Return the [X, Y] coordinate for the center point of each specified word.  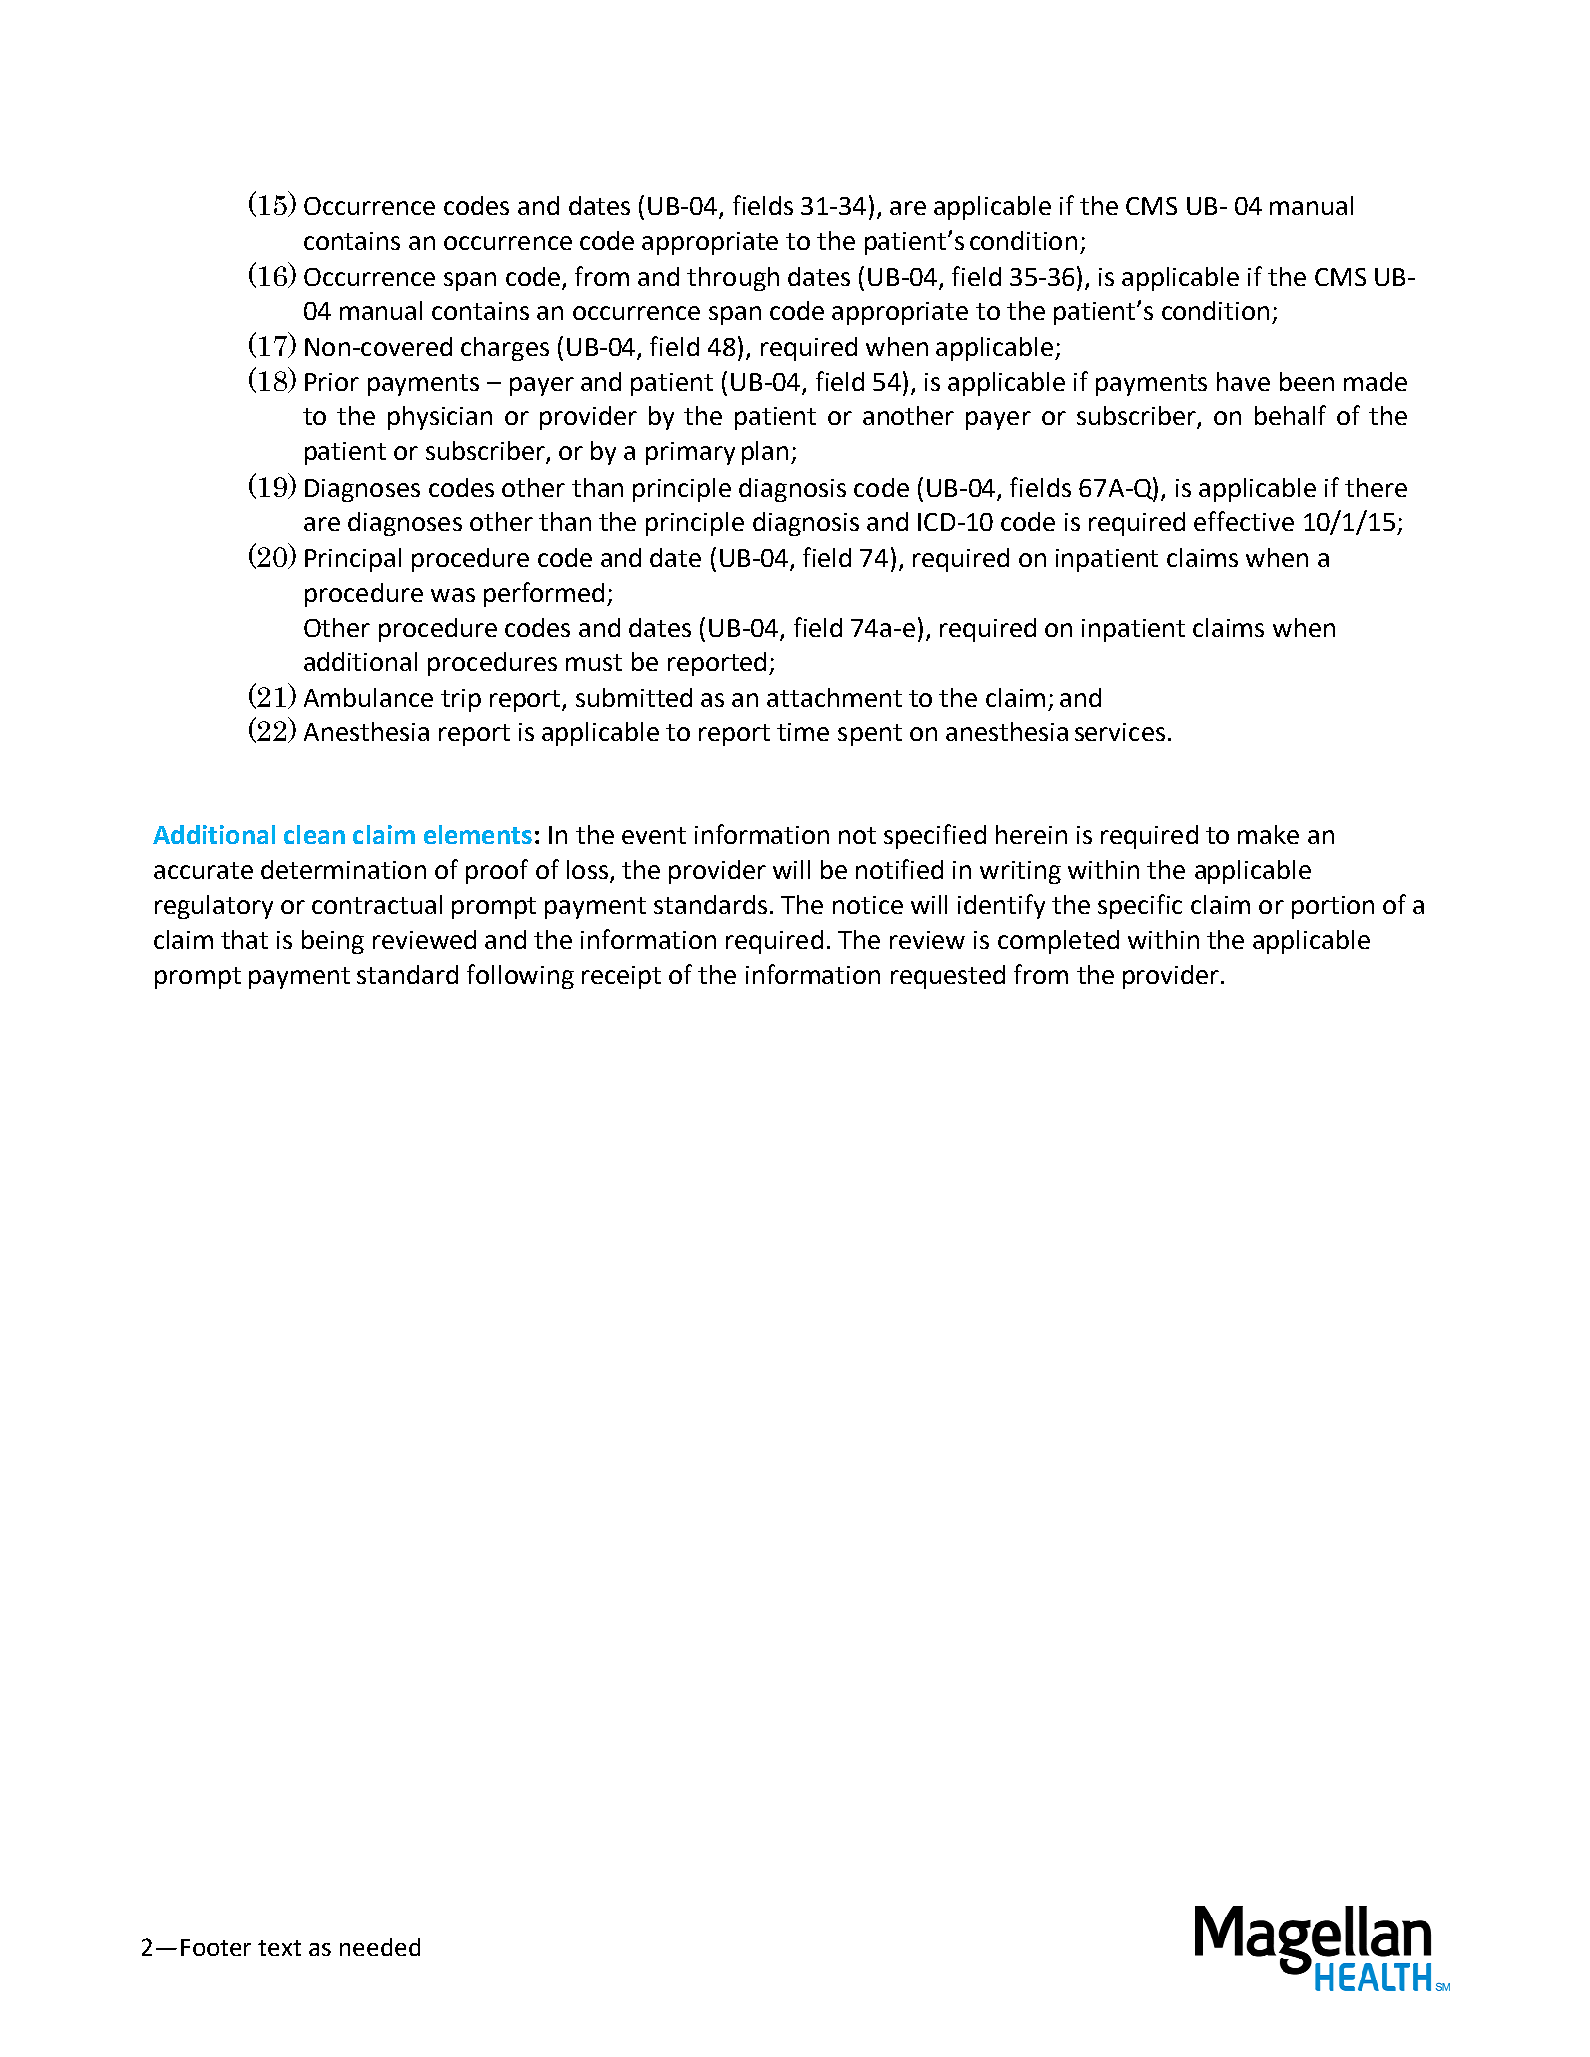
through [733, 279]
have [1243, 381]
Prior [332, 382]
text [279, 1948]
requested [948, 977]
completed [1058, 942]
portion [1333, 907]
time [803, 732]
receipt [621, 977]
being [333, 942]
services [1120, 732]
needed [380, 1947]
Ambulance [368, 697]
